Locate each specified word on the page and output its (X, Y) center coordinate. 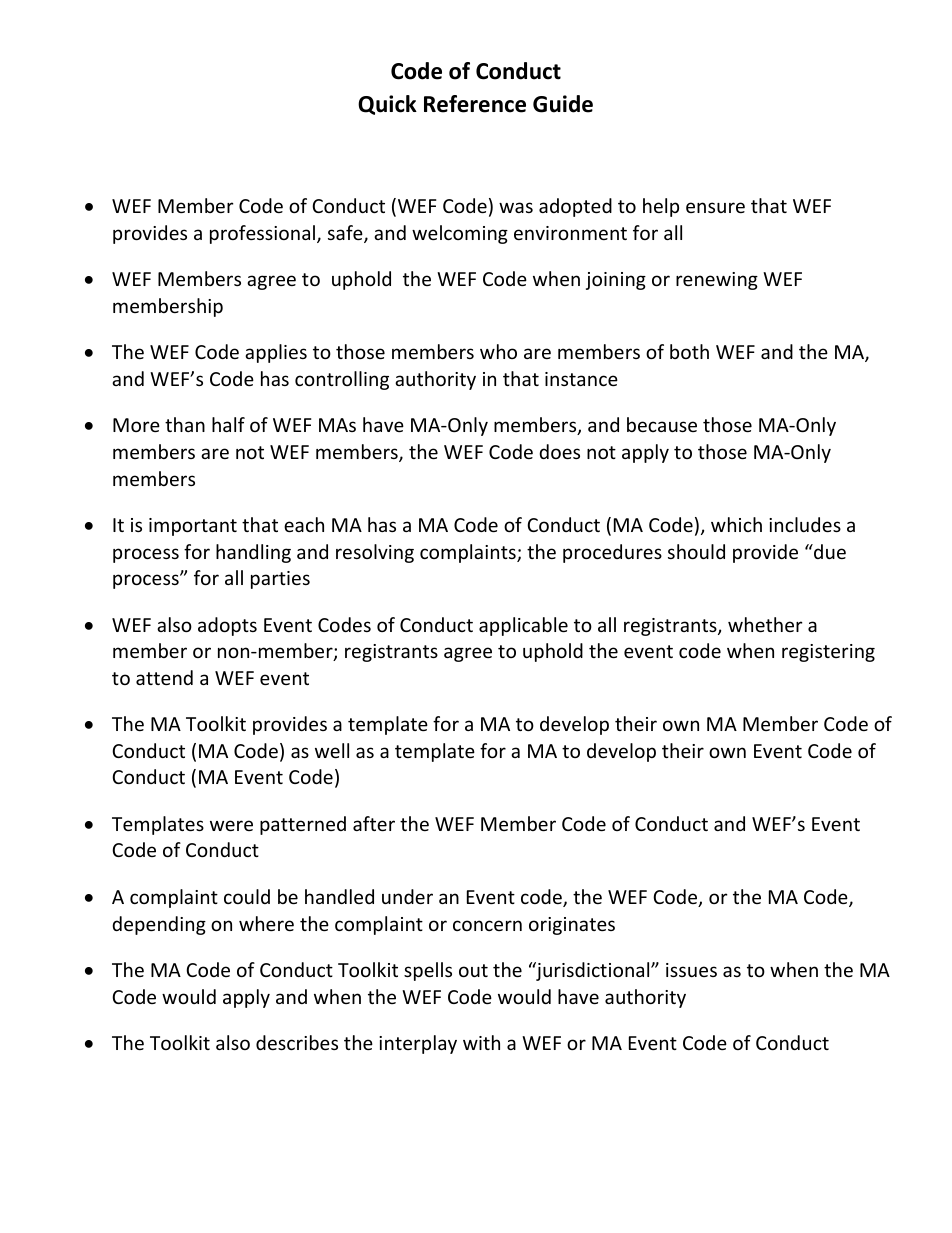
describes (297, 1042)
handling (253, 553)
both (689, 351)
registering (828, 653)
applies (276, 353)
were (231, 825)
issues (691, 970)
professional (264, 234)
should (696, 551)
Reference (475, 104)
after (374, 823)
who (498, 351)
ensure (715, 207)
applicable (523, 626)
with (481, 1042)
